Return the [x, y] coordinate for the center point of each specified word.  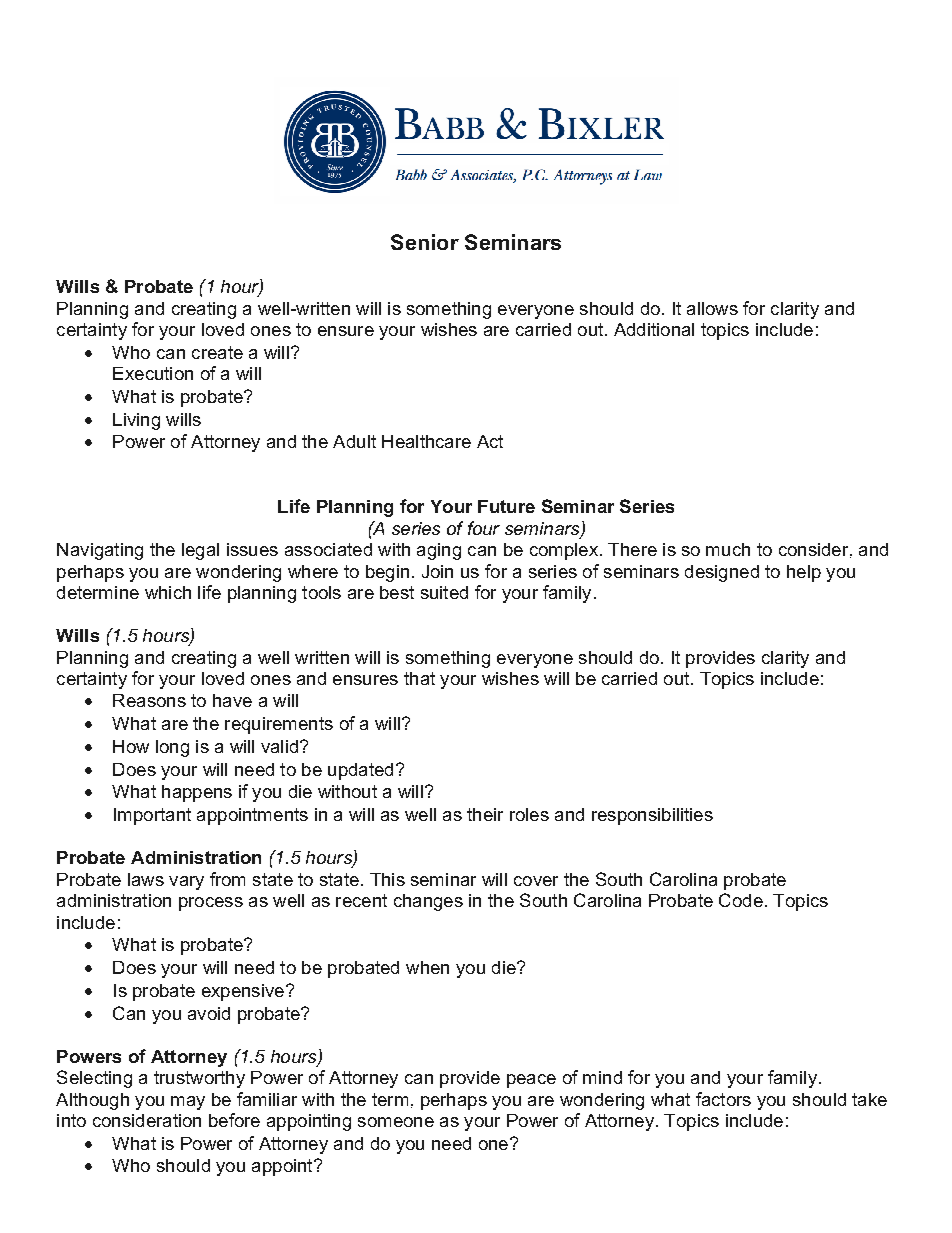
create [217, 352]
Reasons [149, 700]
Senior [425, 242]
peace [531, 1081]
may [188, 1103]
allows [712, 308]
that [419, 678]
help [804, 573]
